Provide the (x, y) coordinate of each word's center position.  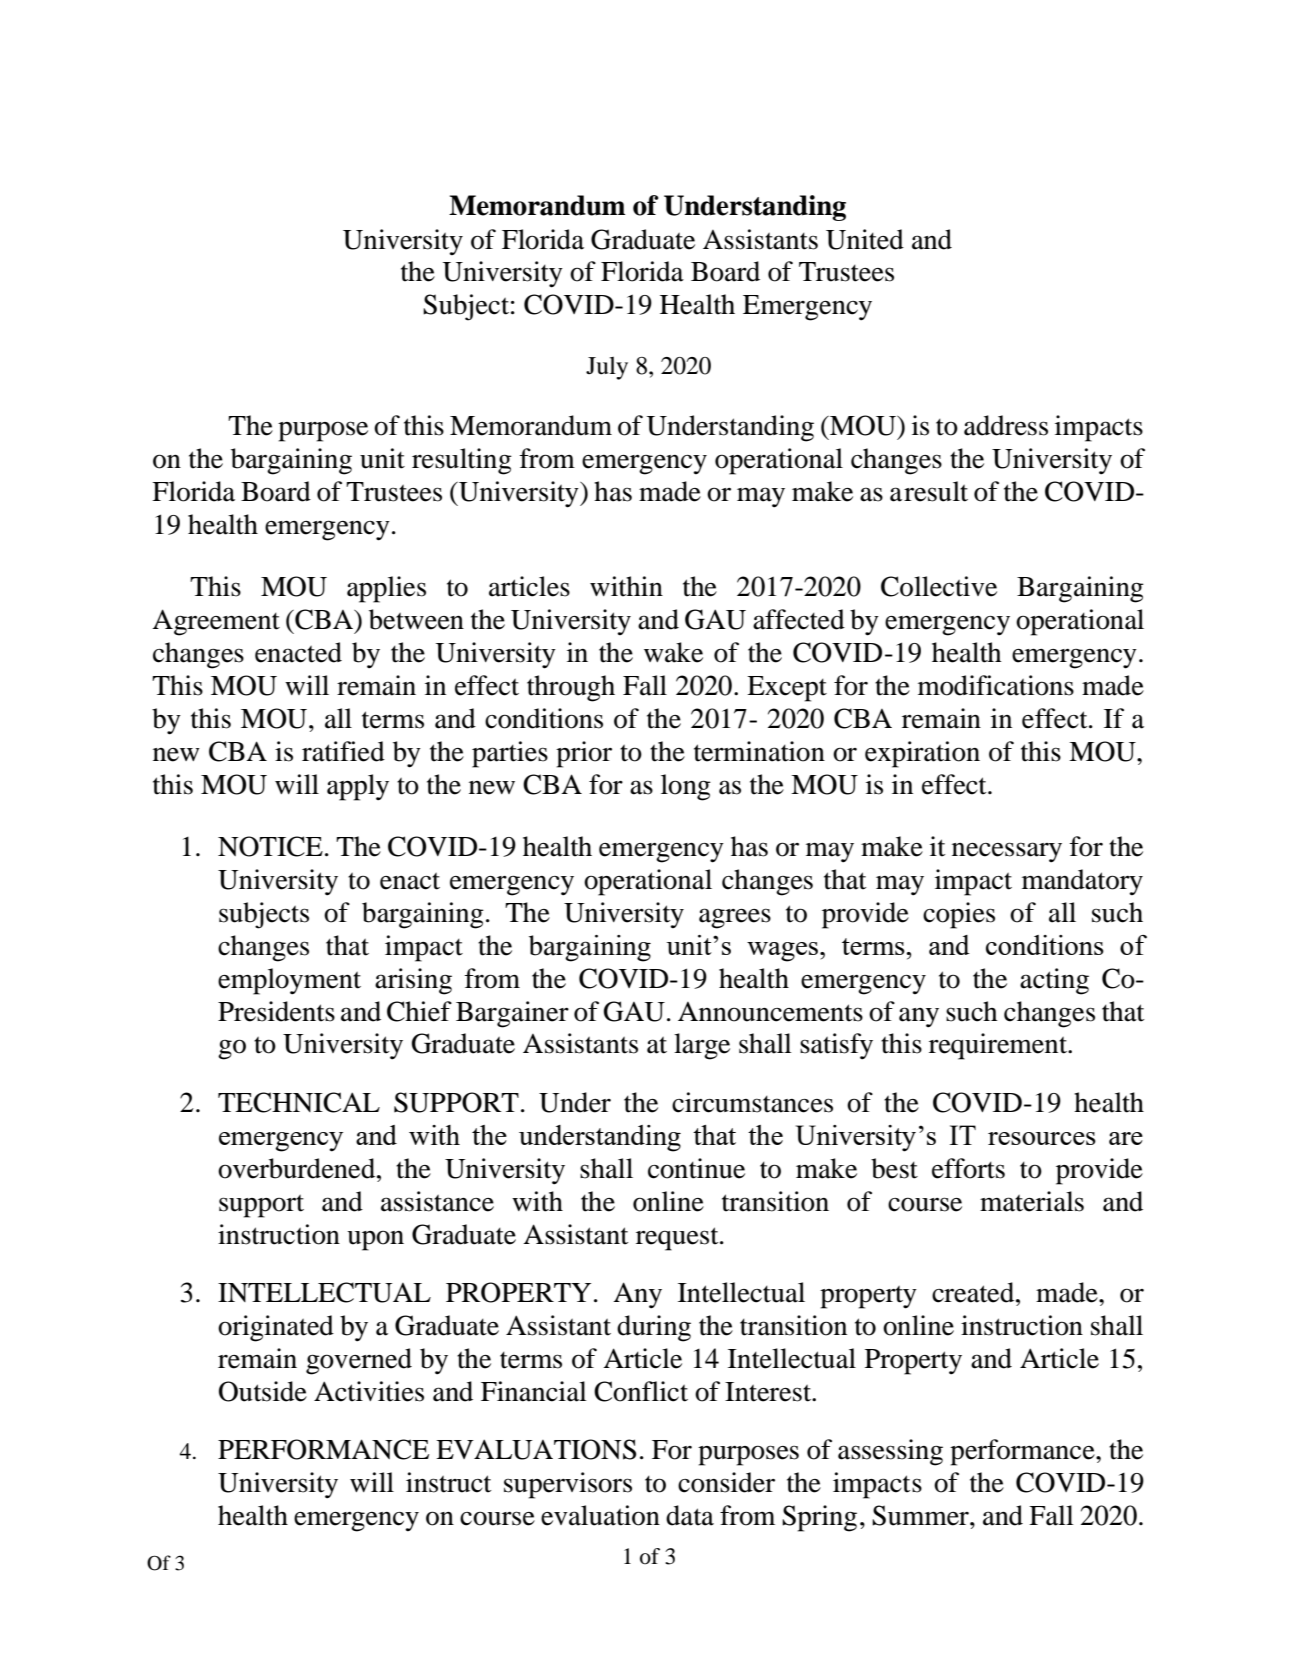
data (690, 1515)
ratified (343, 751)
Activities (369, 1391)
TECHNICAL (299, 1102)
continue (696, 1168)
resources (1042, 1138)
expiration (922, 754)
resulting (462, 461)
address (1006, 425)
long (686, 787)
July (607, 368)
